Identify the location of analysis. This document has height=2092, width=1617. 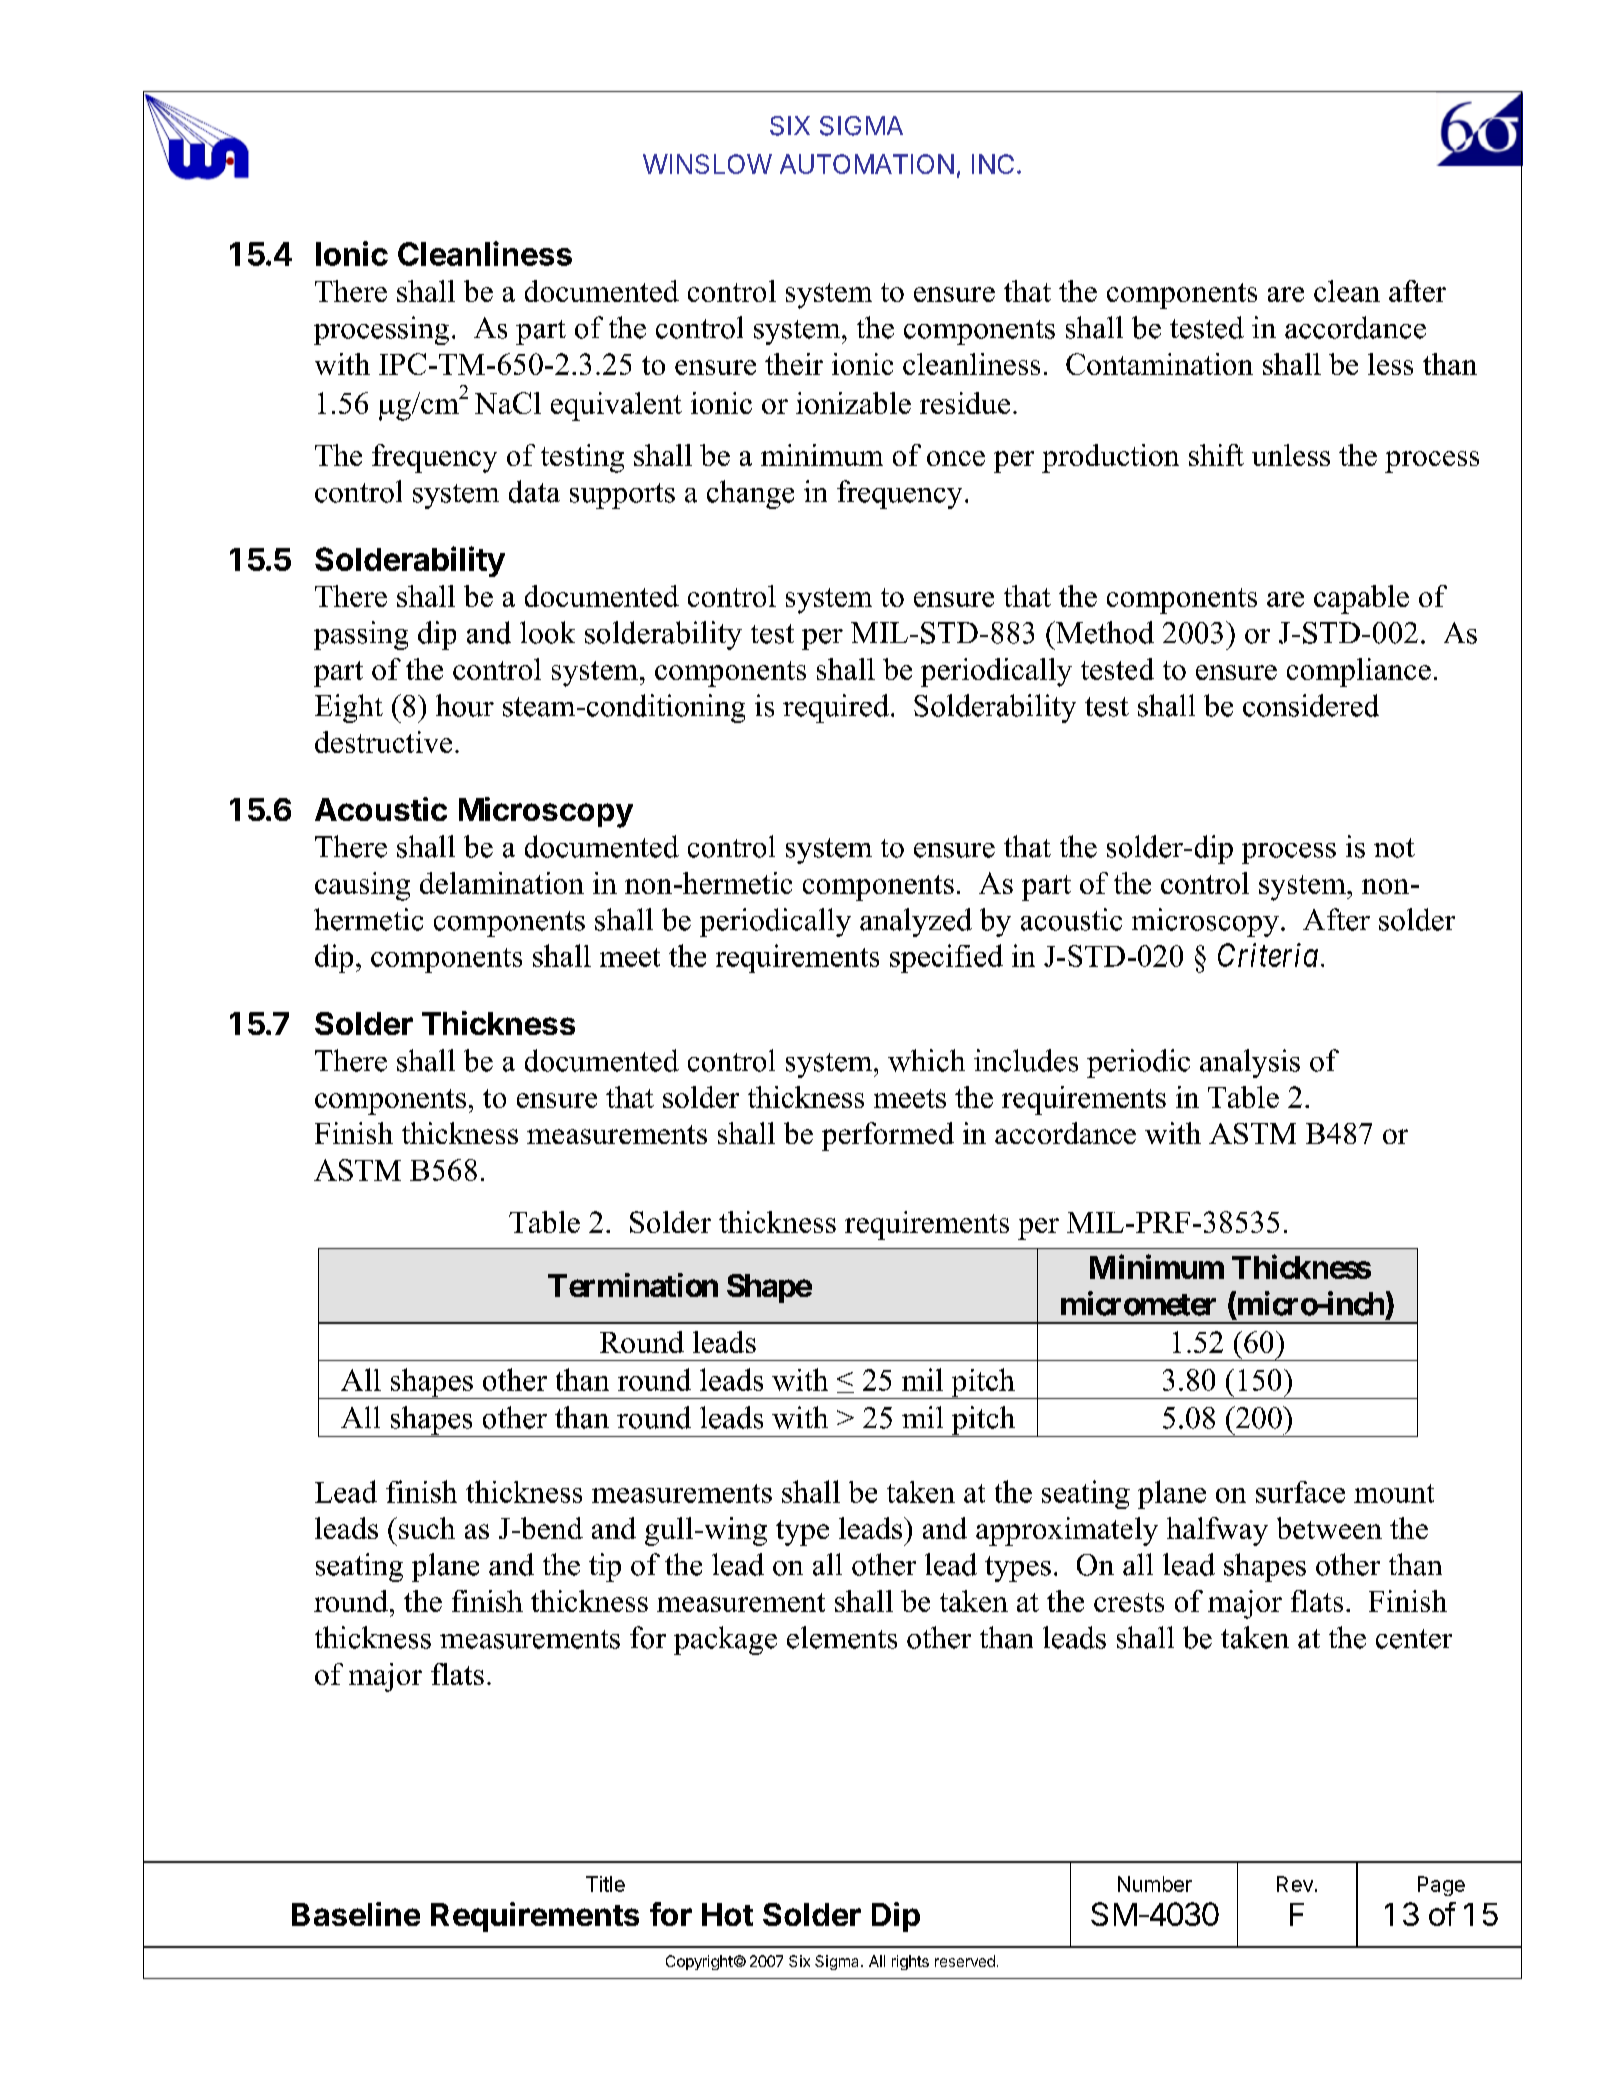
(1250, 1063).
